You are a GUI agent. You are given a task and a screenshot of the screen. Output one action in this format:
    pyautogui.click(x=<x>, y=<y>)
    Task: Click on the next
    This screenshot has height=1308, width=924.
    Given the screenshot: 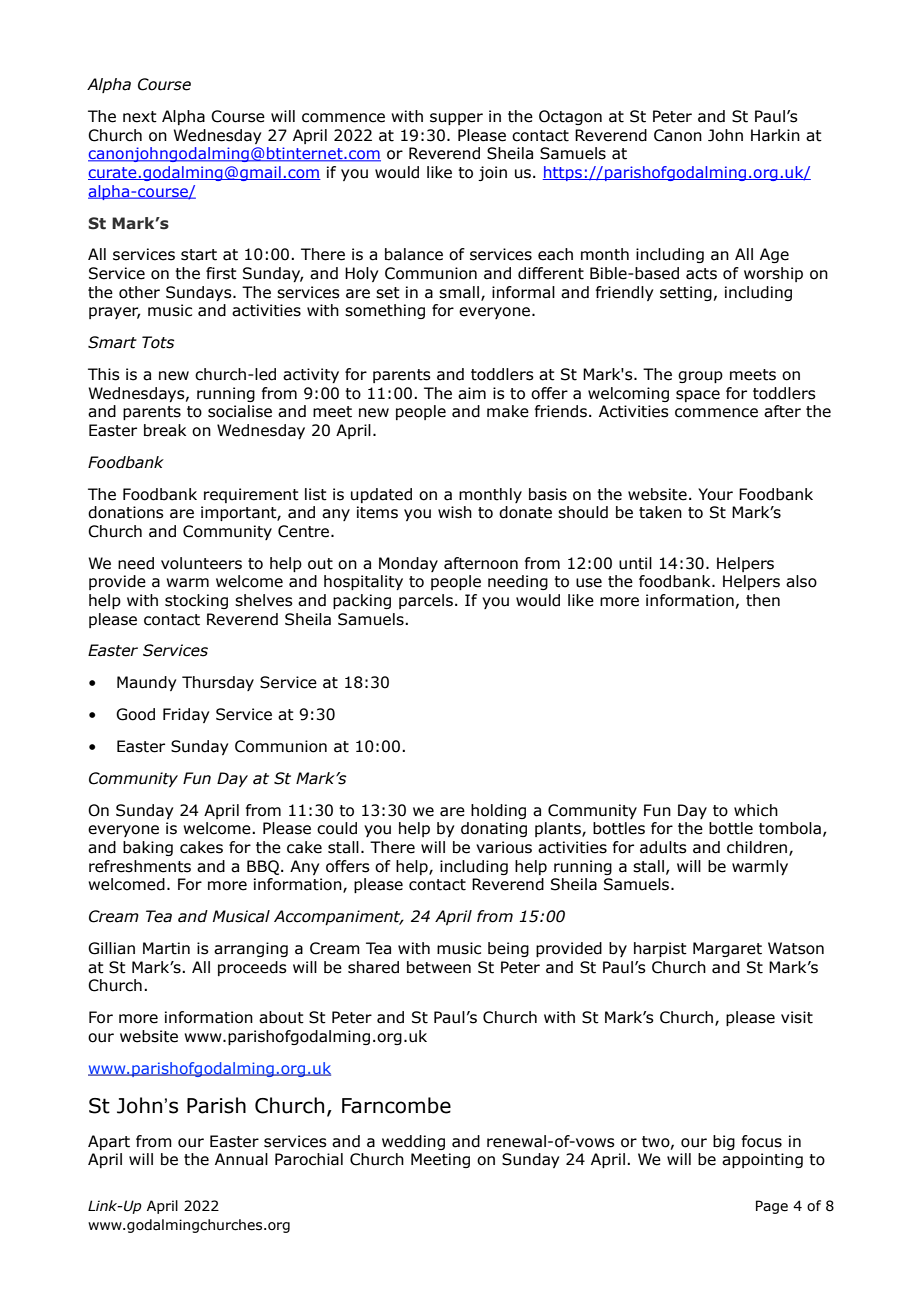 What is the action you would take?
    pyautogui.click(x=140, y=117)
